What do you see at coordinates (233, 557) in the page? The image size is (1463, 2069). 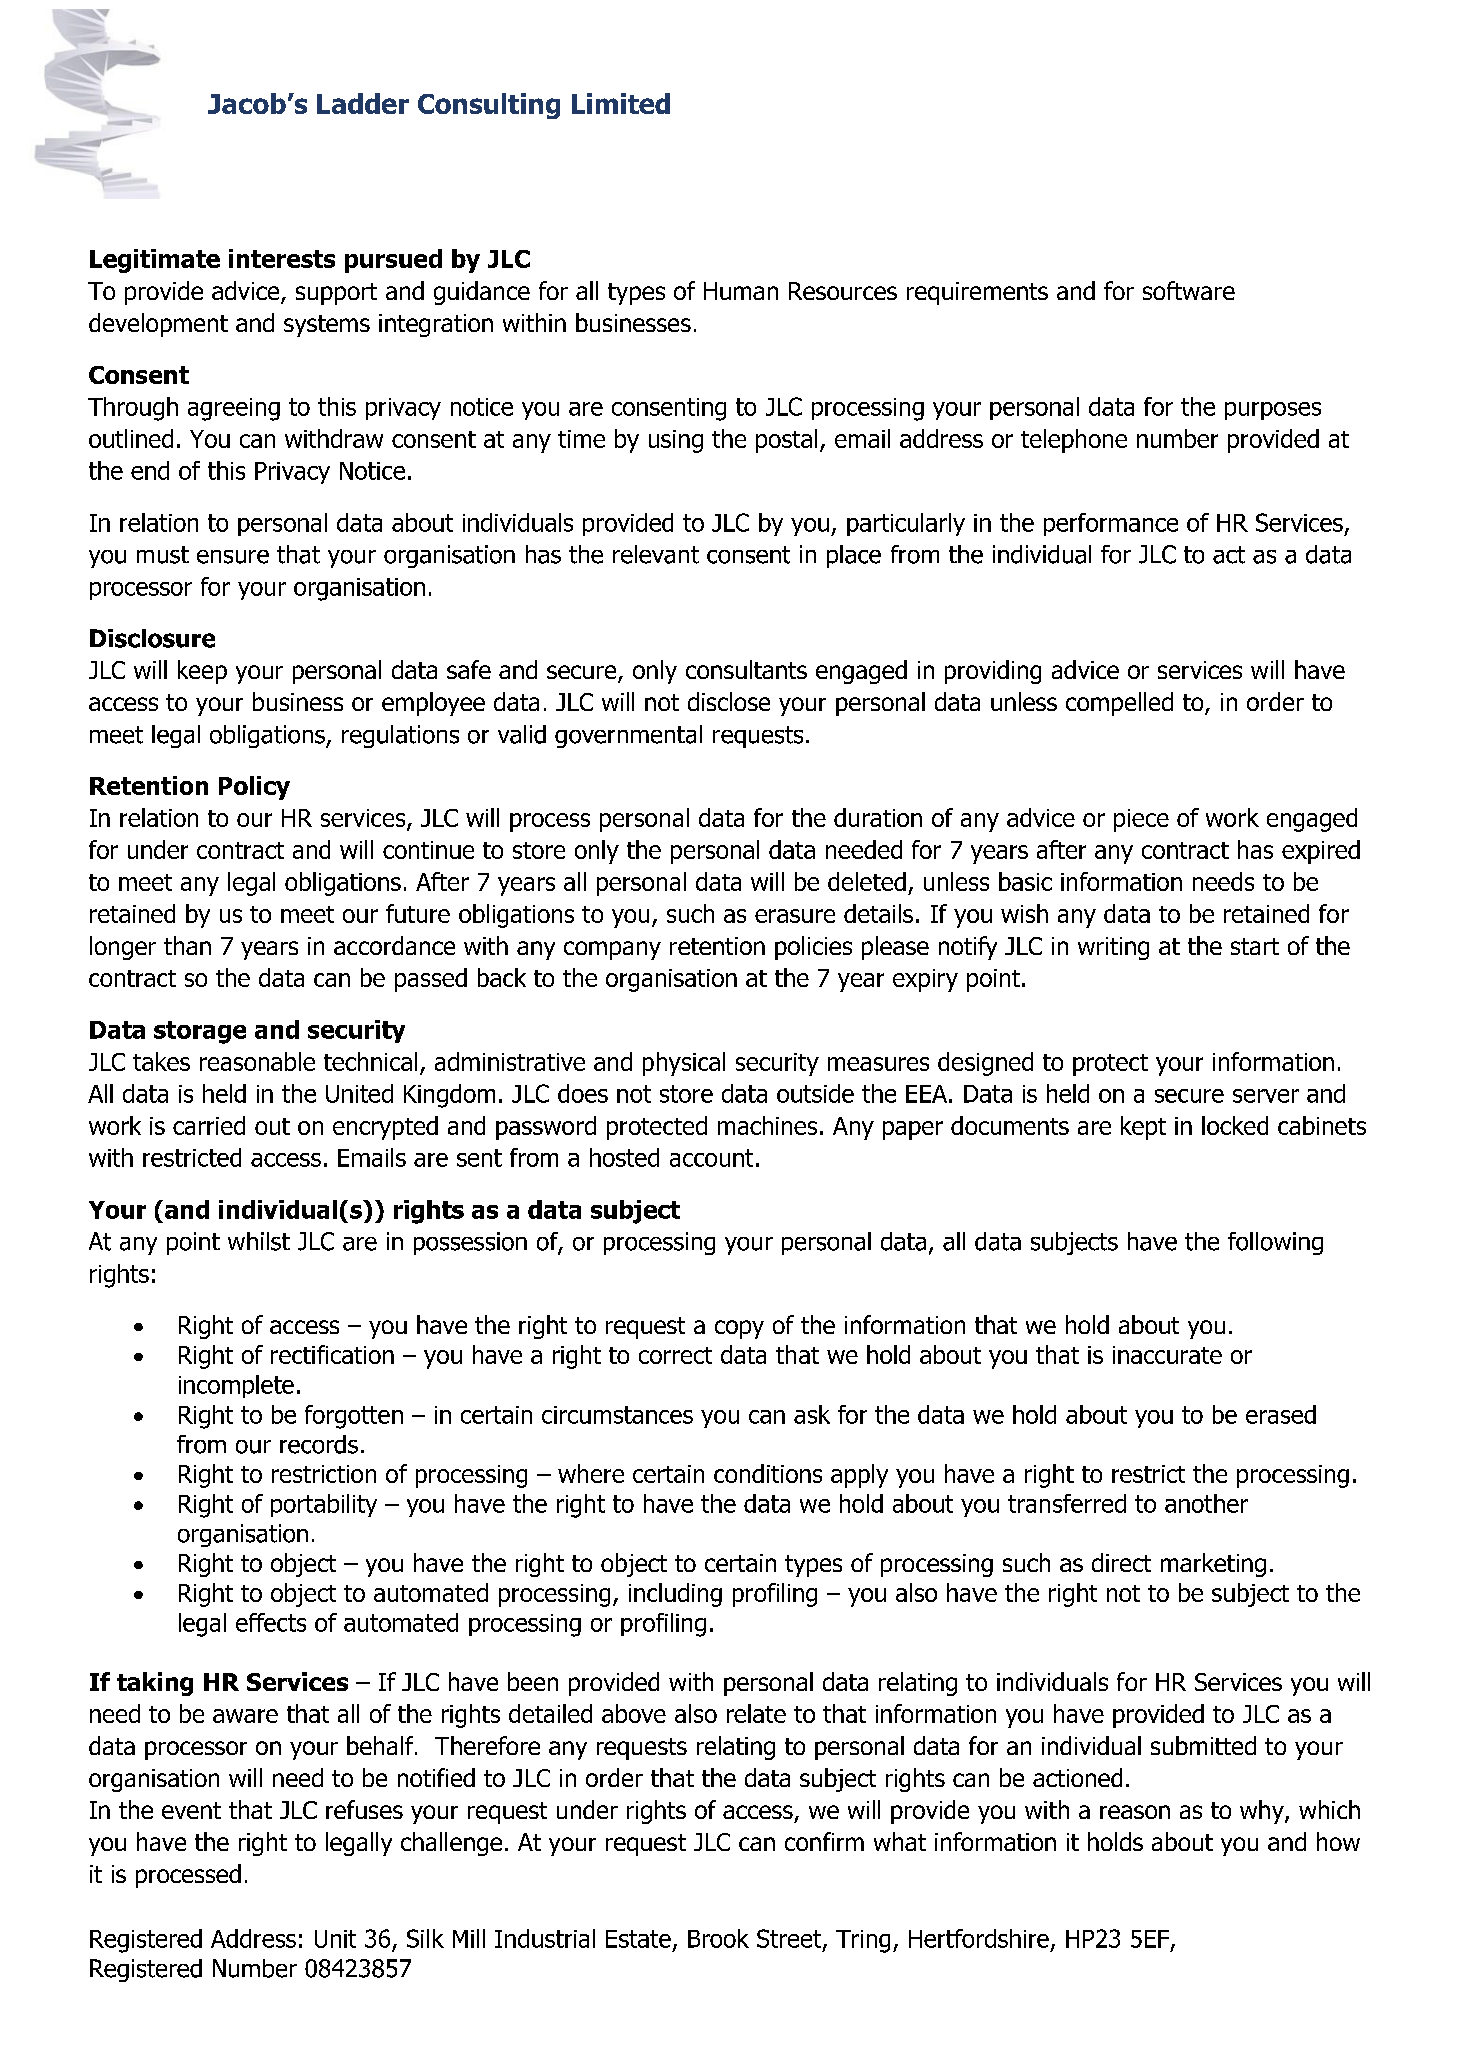 I see `ensure` at bounding box center [233, 557].
